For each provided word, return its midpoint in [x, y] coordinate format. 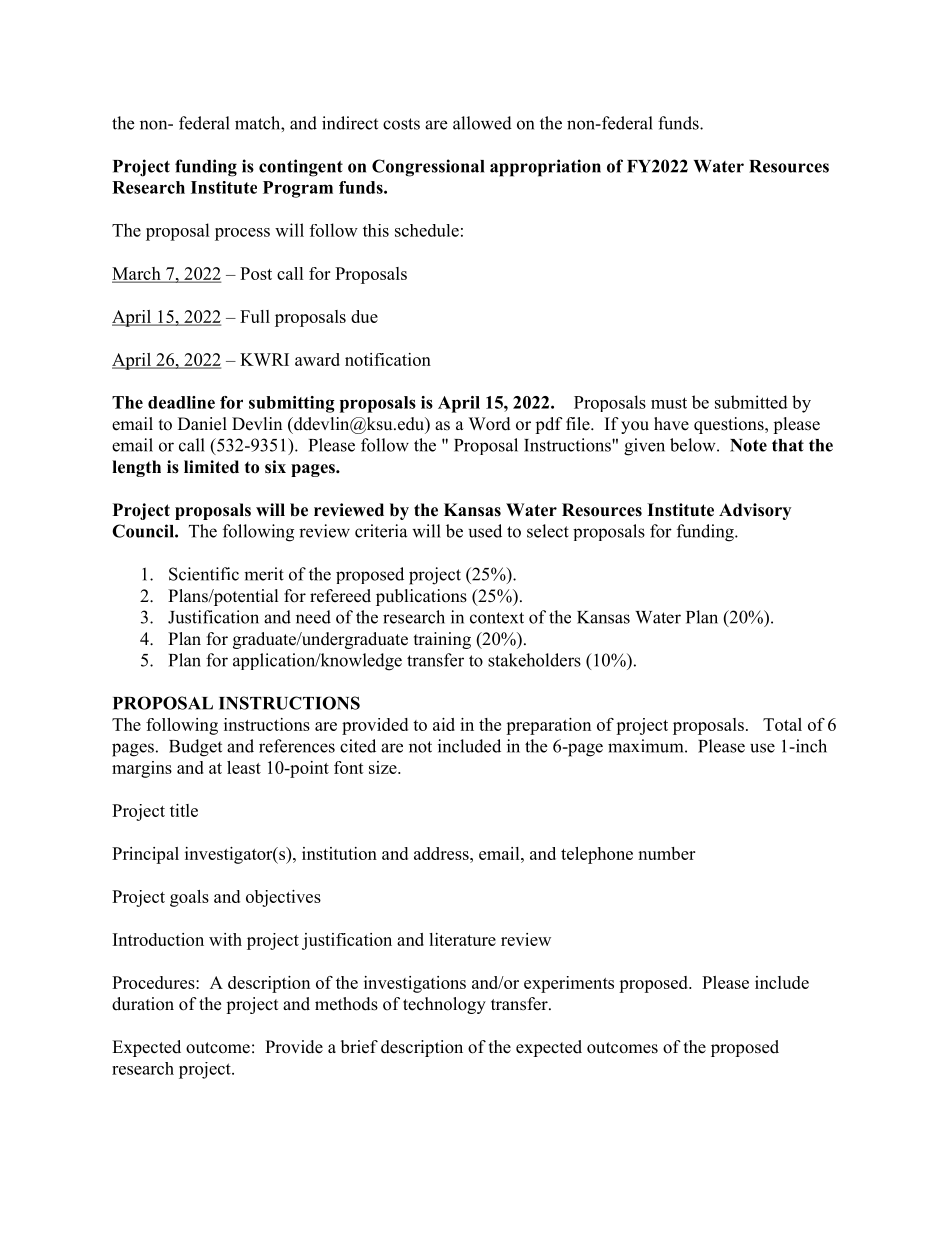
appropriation [545, 168]
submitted [751, 402]
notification [388, 359]
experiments [569, 984]
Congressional [428, 168]
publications [421, 597]
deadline [181, 402]
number [666, 853]
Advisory [755, 511]
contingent [301, 168]
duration [143, 1004]
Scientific [204, 574]
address [442, 853]
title [184, 810]
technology [444, 1005]
